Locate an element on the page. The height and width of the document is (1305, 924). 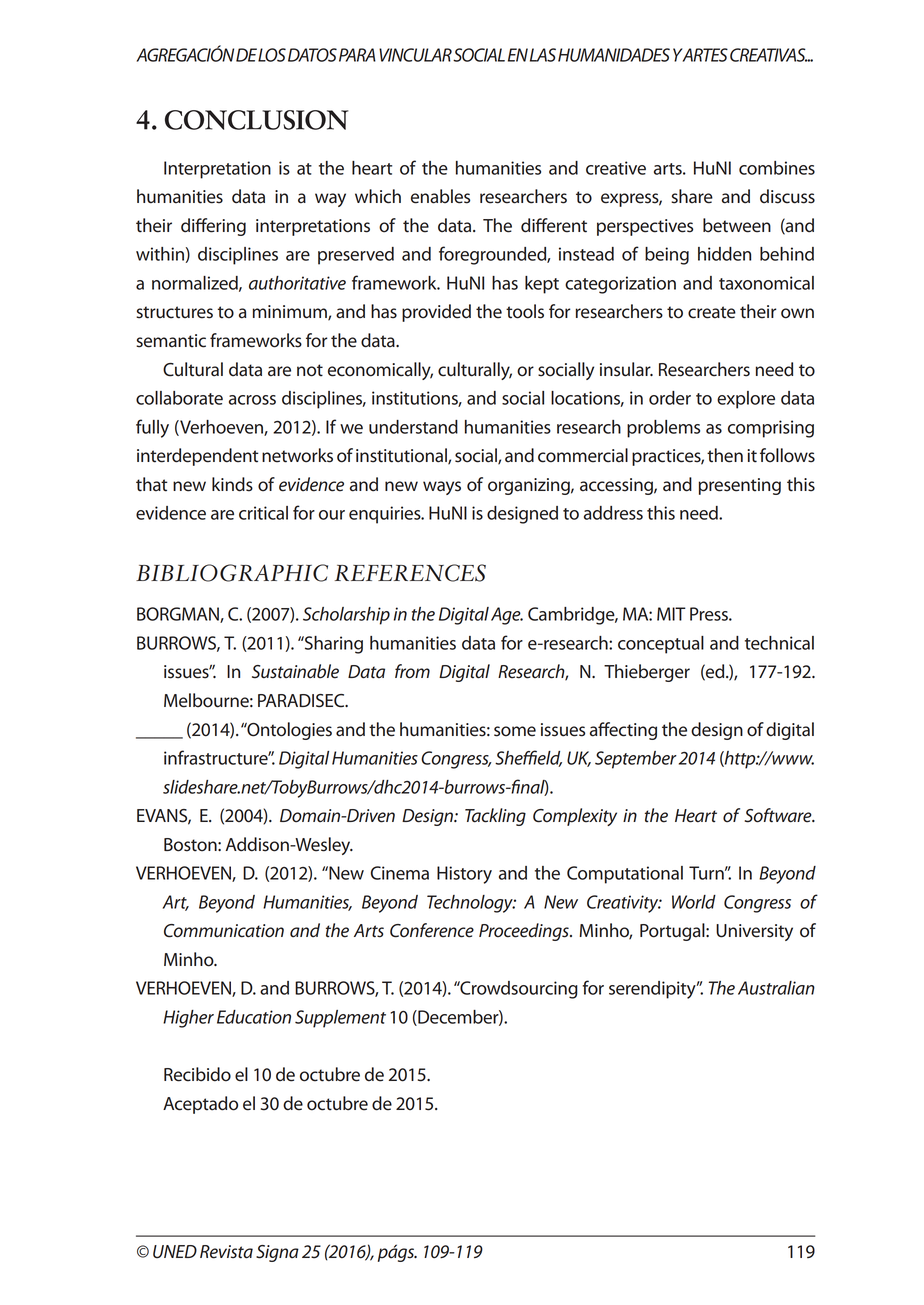
Age is located at coordinates (507, 616).
